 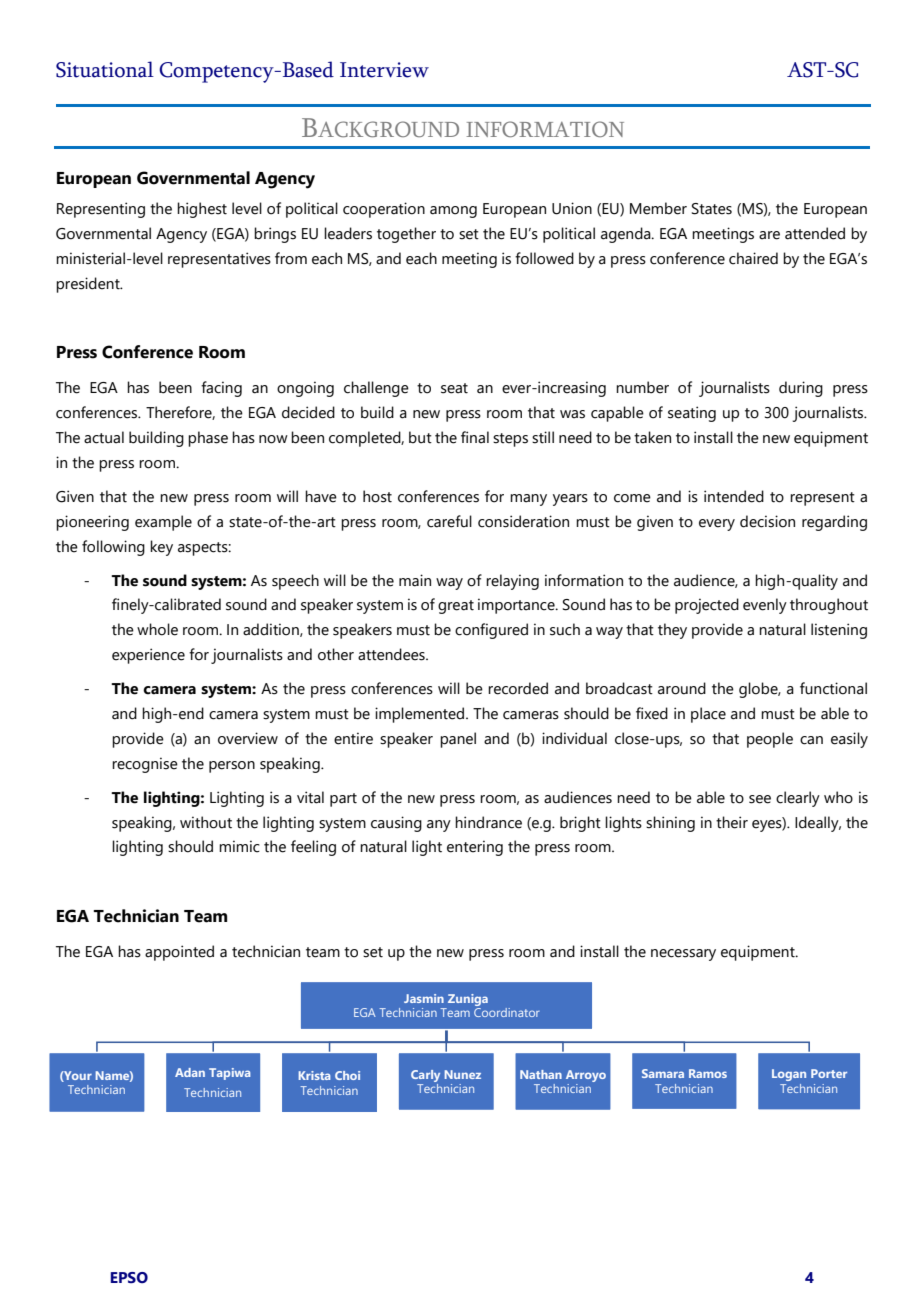 What do you see at coordinates (765, 606) in the page?
I see `evenly` at bounding box center [765, 606].
